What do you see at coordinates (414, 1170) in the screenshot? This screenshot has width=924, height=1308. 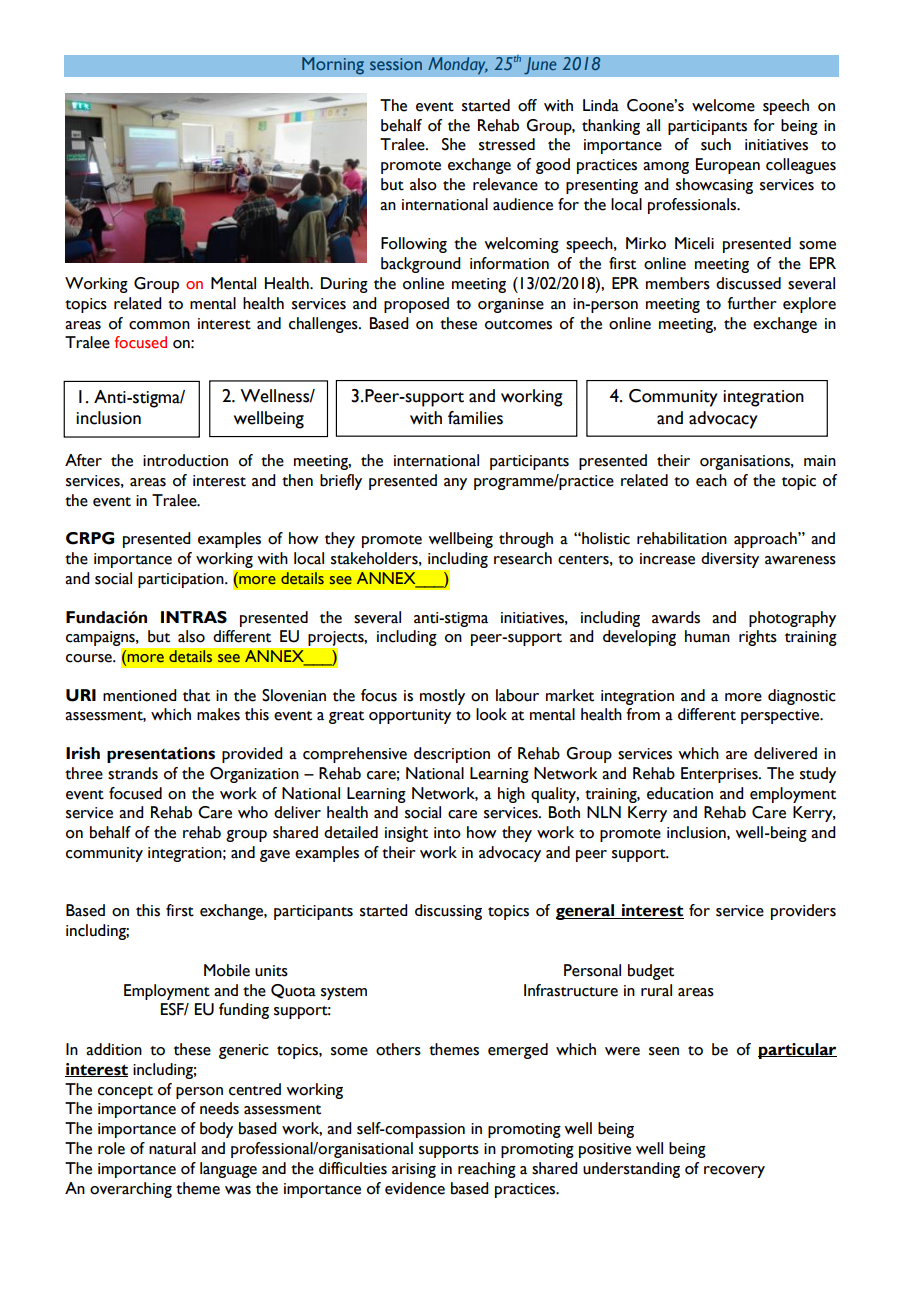 I see `arising` at bounding box center [414, 1170].
